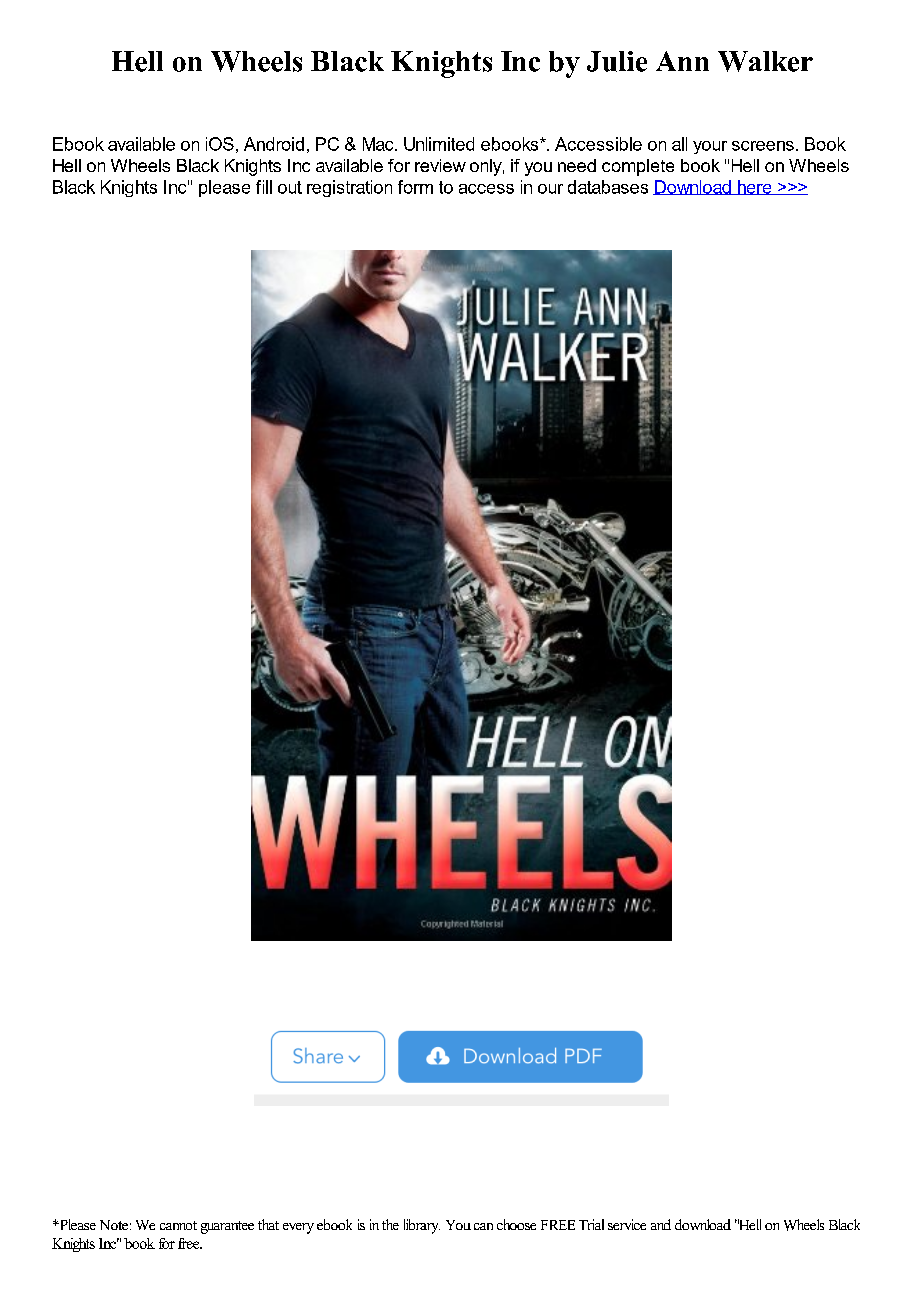  What do you see at coordinates (274, 144) in the image?
I see `Android` at bounding box center [274, 144].
